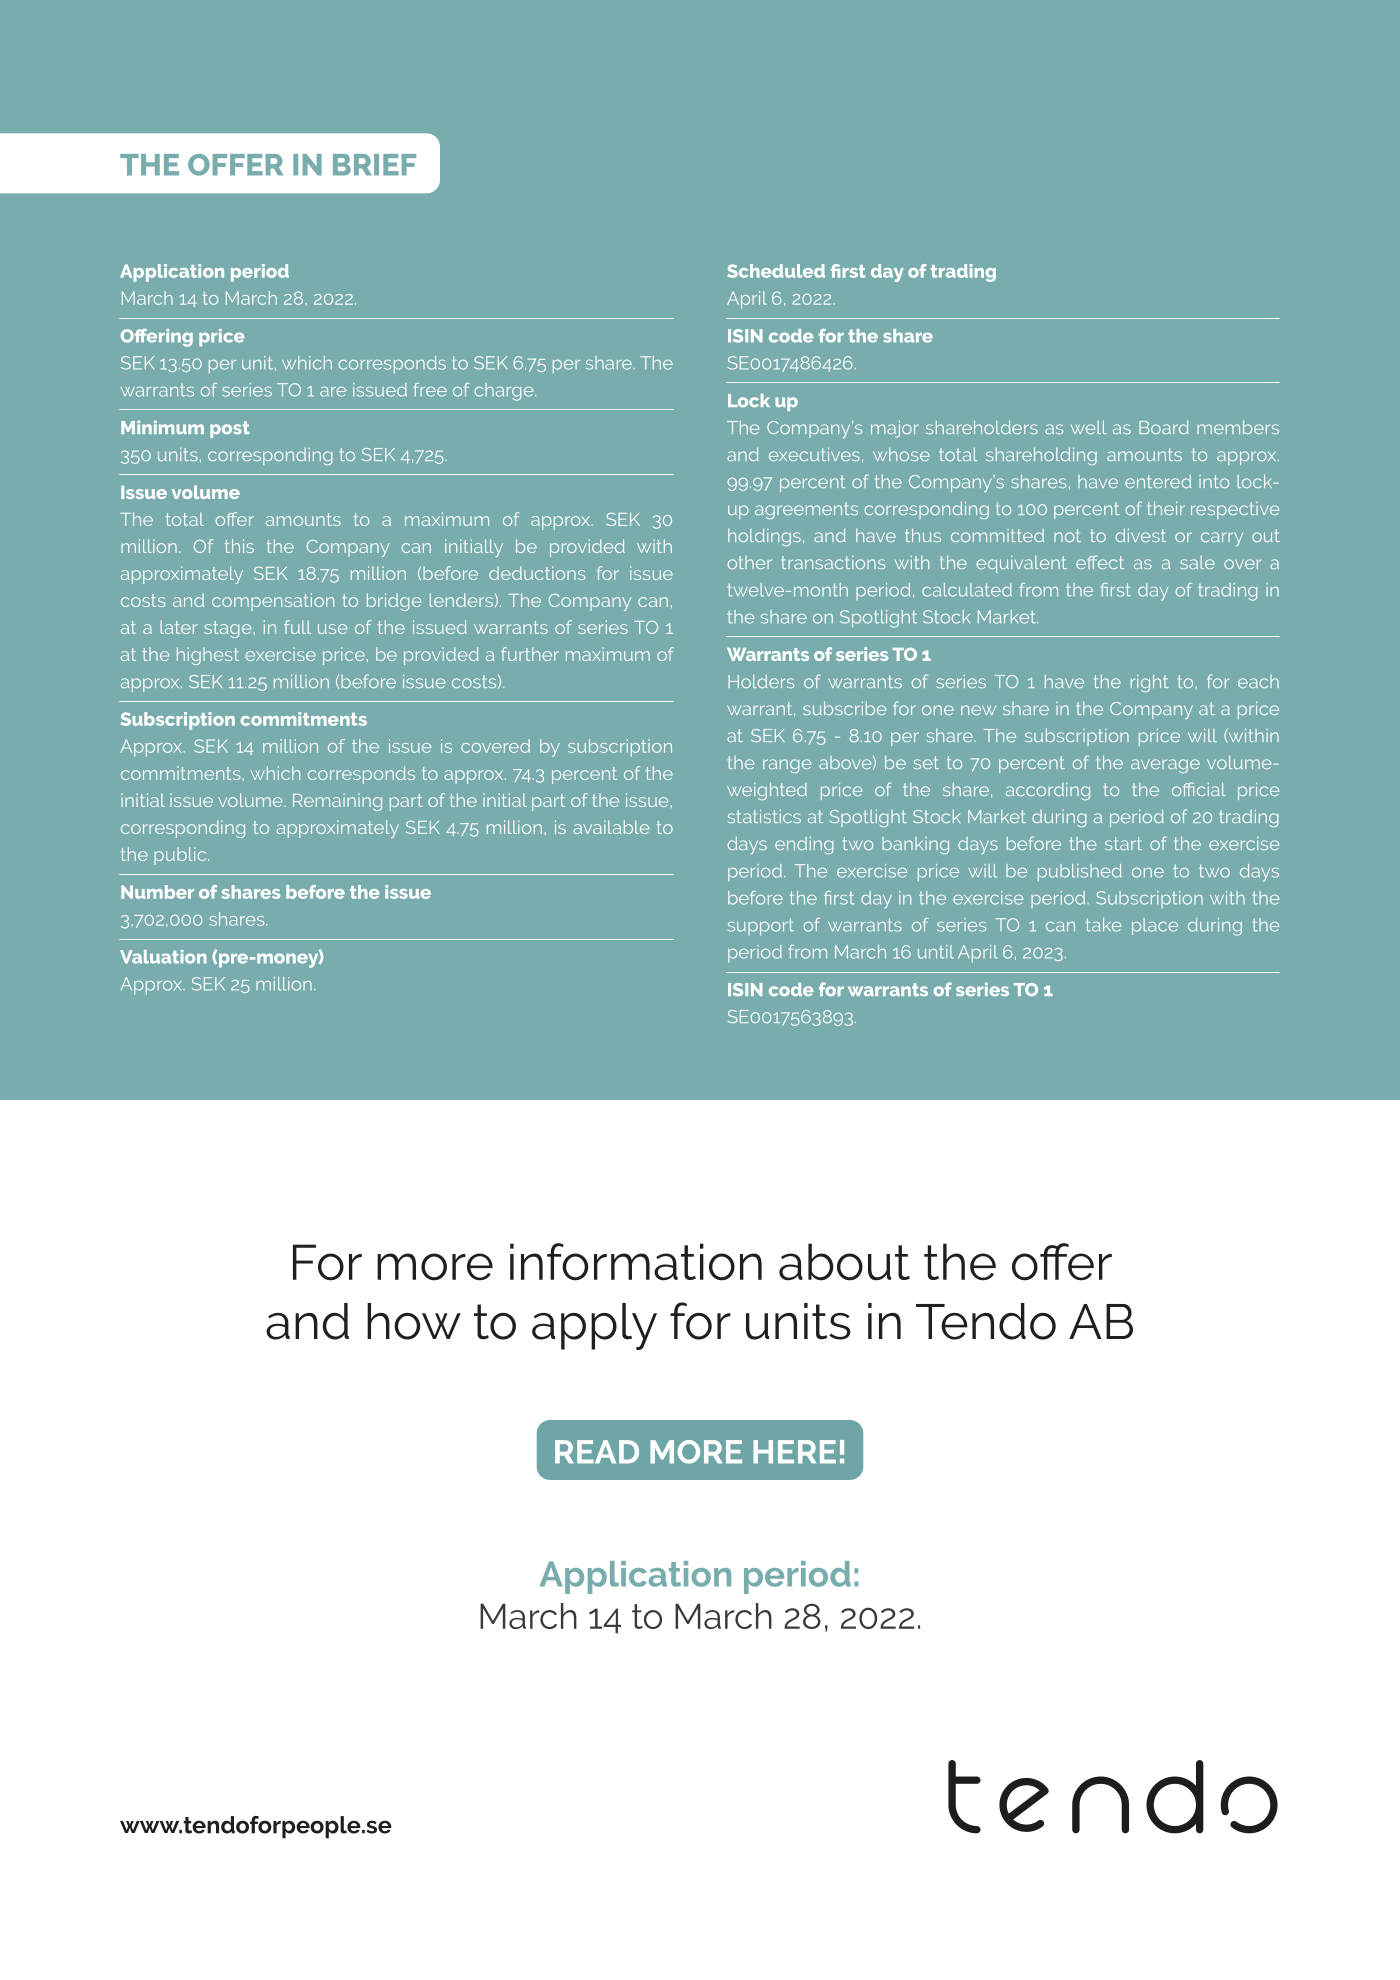 The image size is (1400, 1980). I want to click on place, so click(1155, 926).
